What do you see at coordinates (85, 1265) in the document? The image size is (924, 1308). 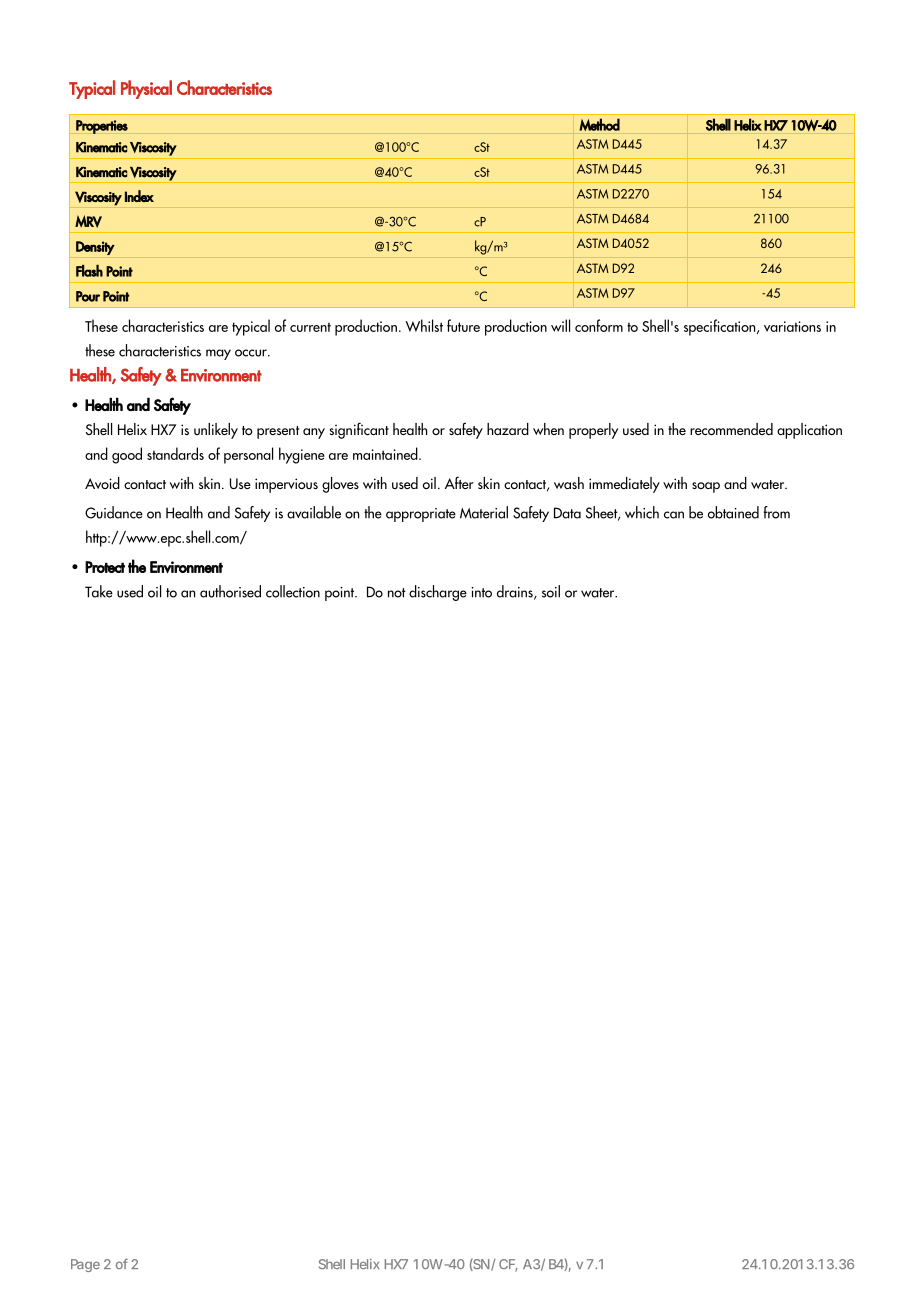 I see `Page` at bounding box center [85, 1265].
